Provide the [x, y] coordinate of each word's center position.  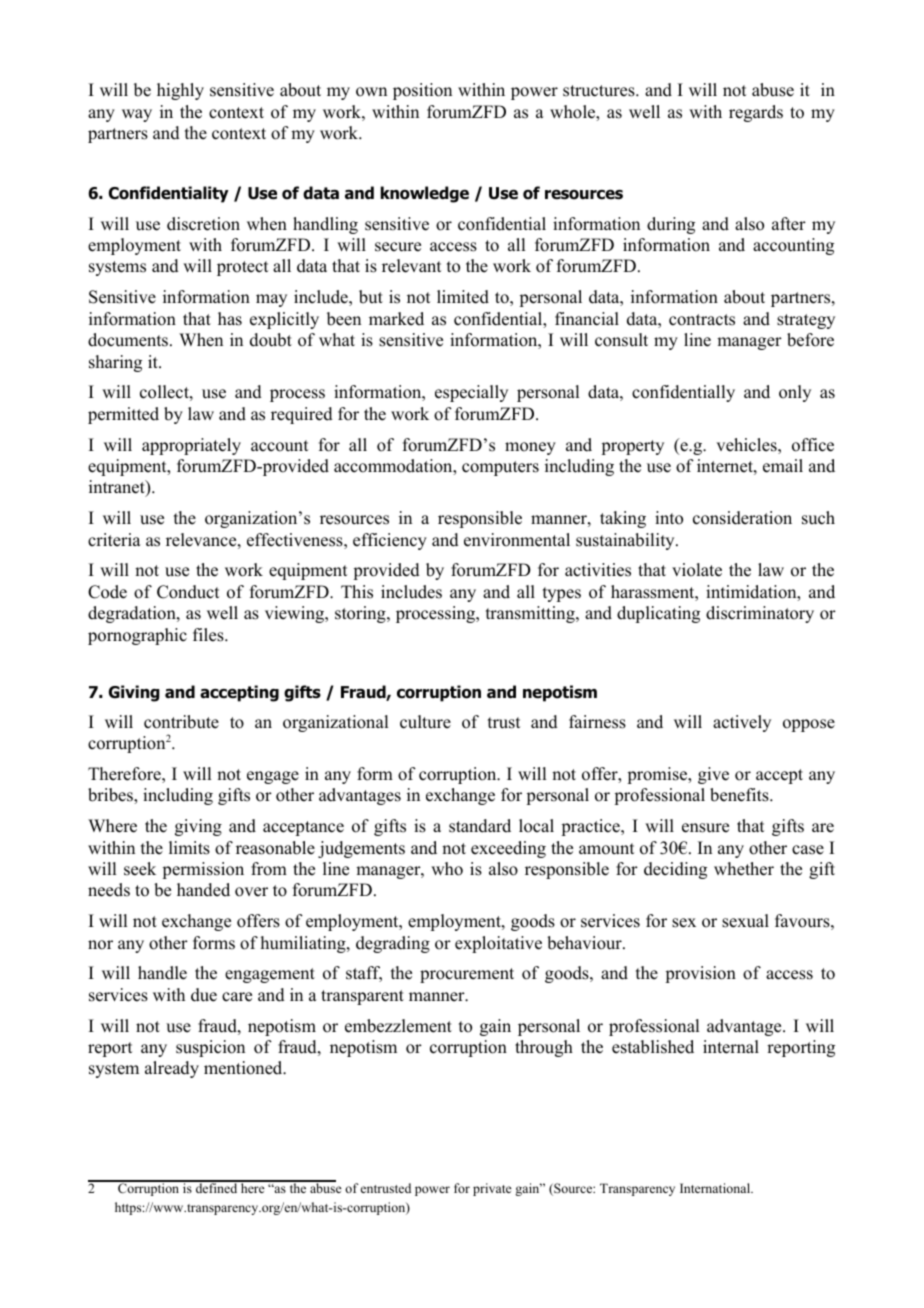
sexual [745, 921]
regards [756, 113]
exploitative [498, 944]
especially [471, 393]
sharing [115, 363]
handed [203, 890]
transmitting [531, 614]
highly [180, 91]
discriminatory [760, 614]
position [422, 91]
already [172, 1069]
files [209, 635]
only [795, 393]
